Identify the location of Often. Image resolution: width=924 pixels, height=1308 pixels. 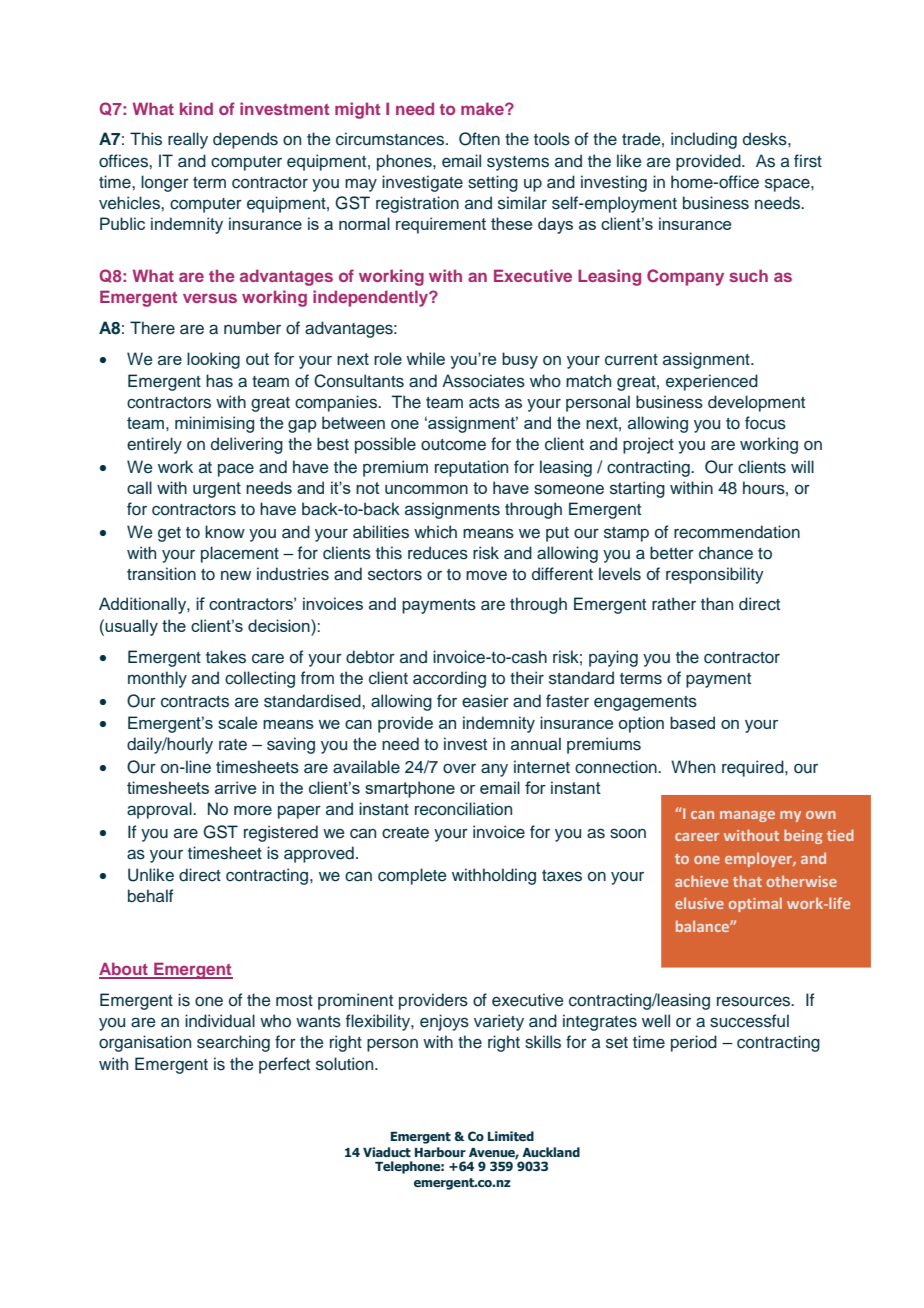
(479, 139).
